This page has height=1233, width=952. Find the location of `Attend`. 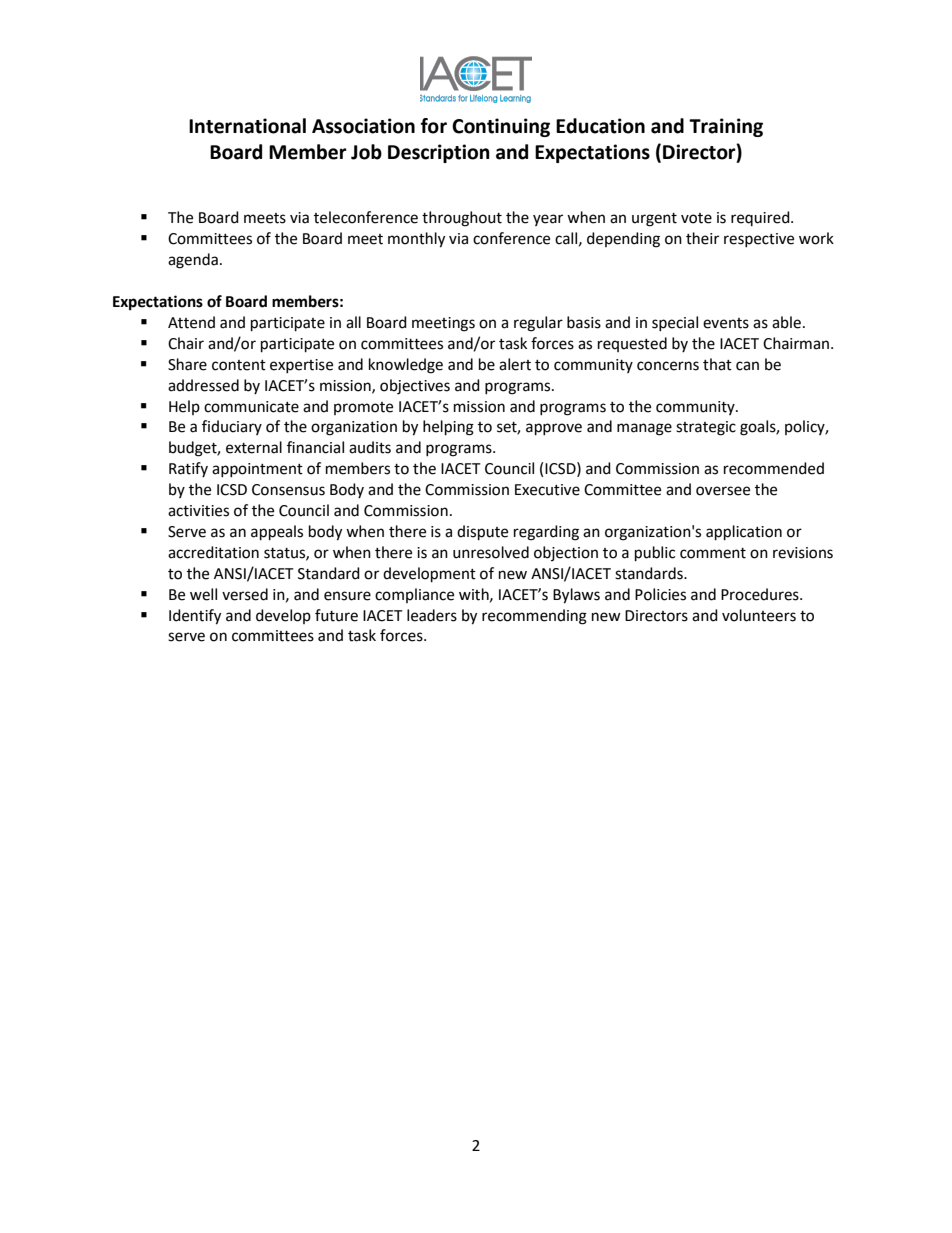

Attend is located at coordinates (191, 322).
